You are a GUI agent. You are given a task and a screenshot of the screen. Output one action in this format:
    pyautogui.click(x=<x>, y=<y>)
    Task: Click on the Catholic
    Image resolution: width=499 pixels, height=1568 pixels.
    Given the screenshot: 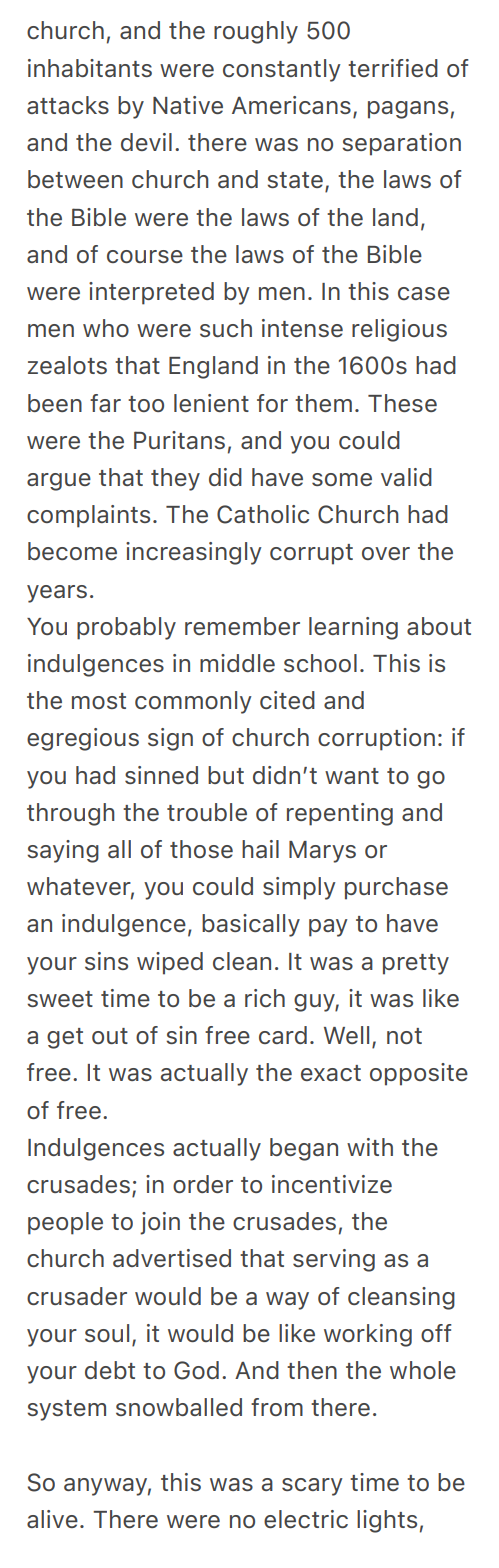 What is the action you would take?
    pyautogui.click(x=263, y=514)
